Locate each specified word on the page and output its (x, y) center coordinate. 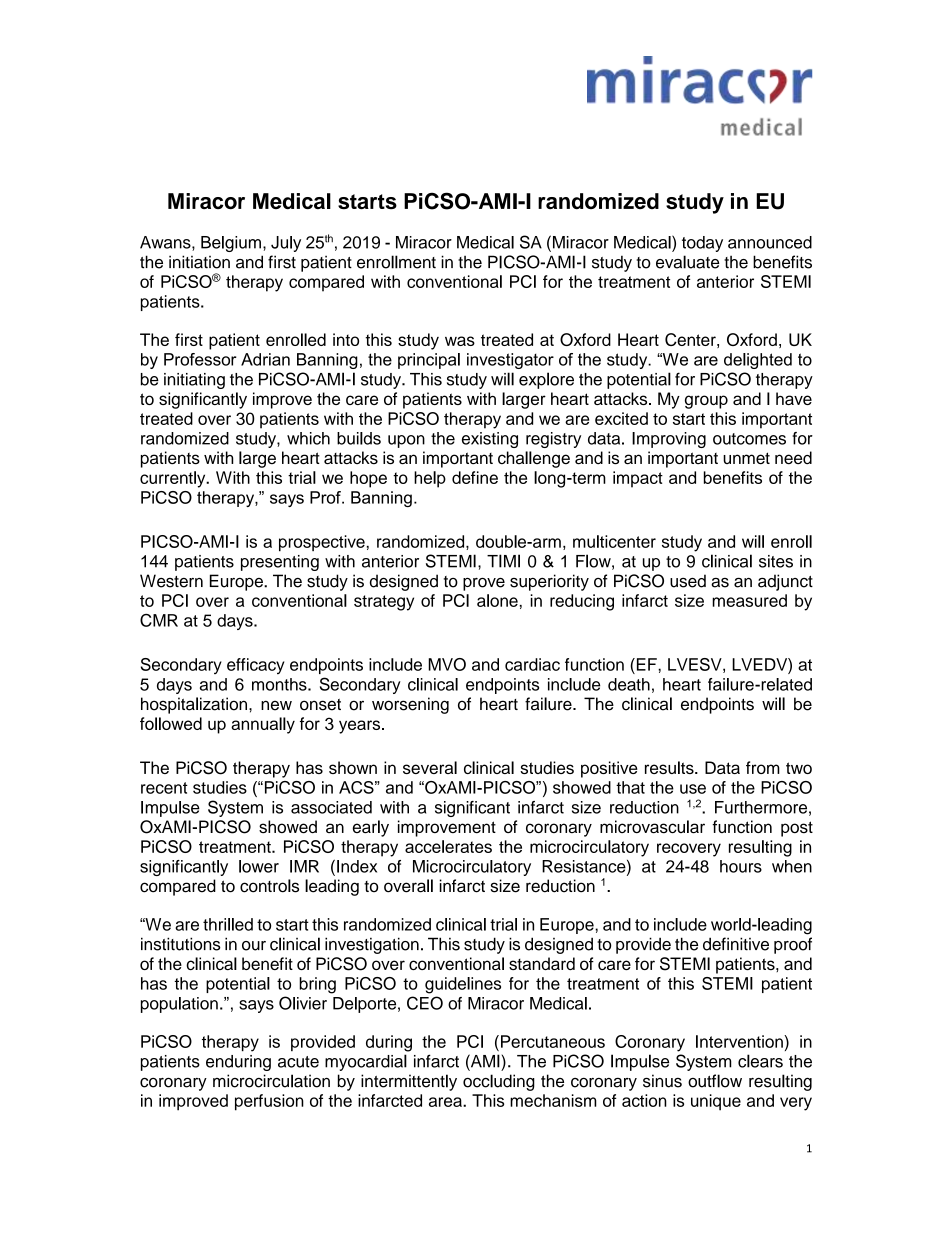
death (629, 684)
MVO (447, 664)
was (460, 341)
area (446, 1102)
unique (716, 1102)
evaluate (687, 262)
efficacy (255, 666)
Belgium (231, 244)
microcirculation (271, 1081)
